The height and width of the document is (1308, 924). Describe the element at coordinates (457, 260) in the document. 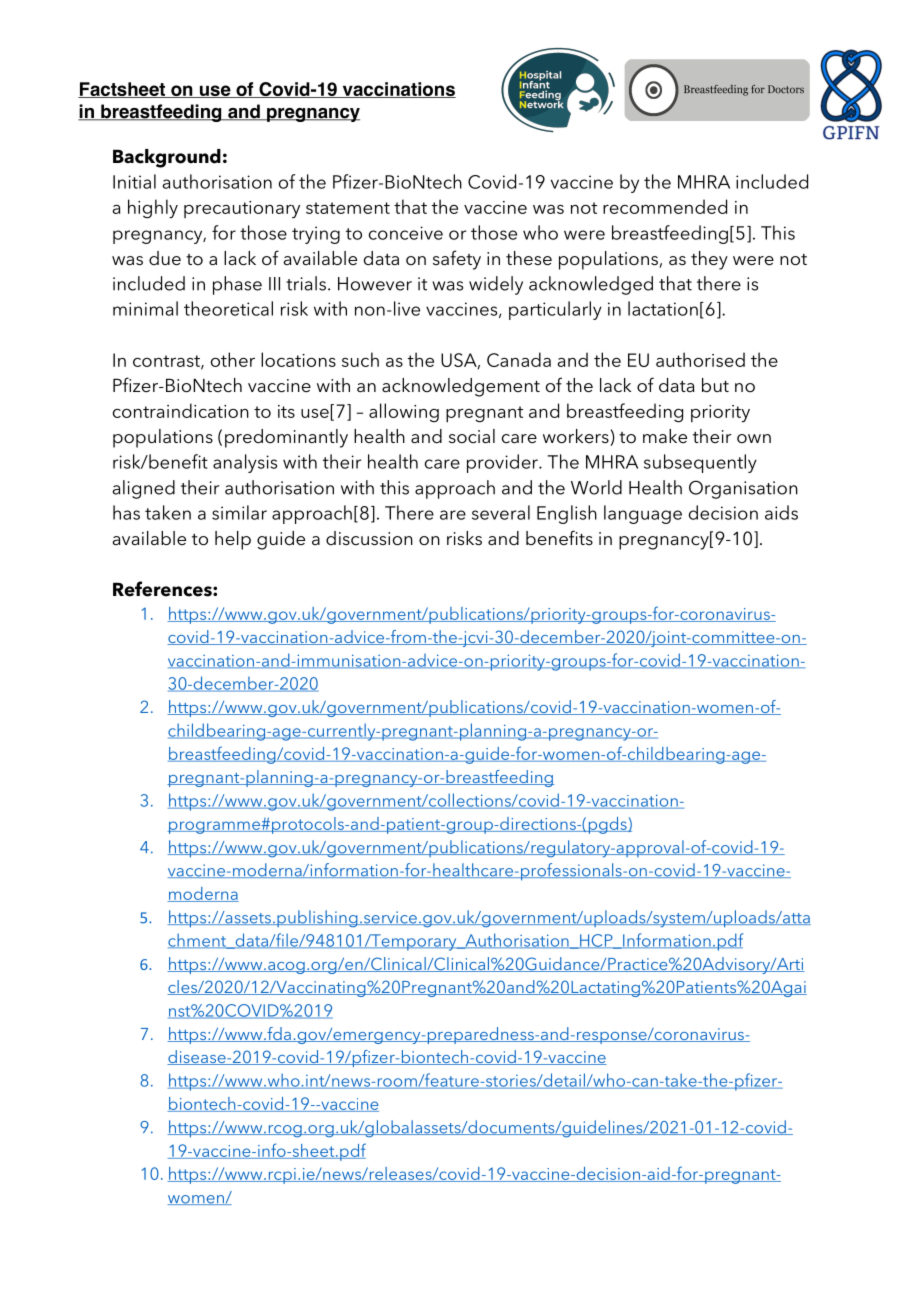

I see `safety` at that location.
